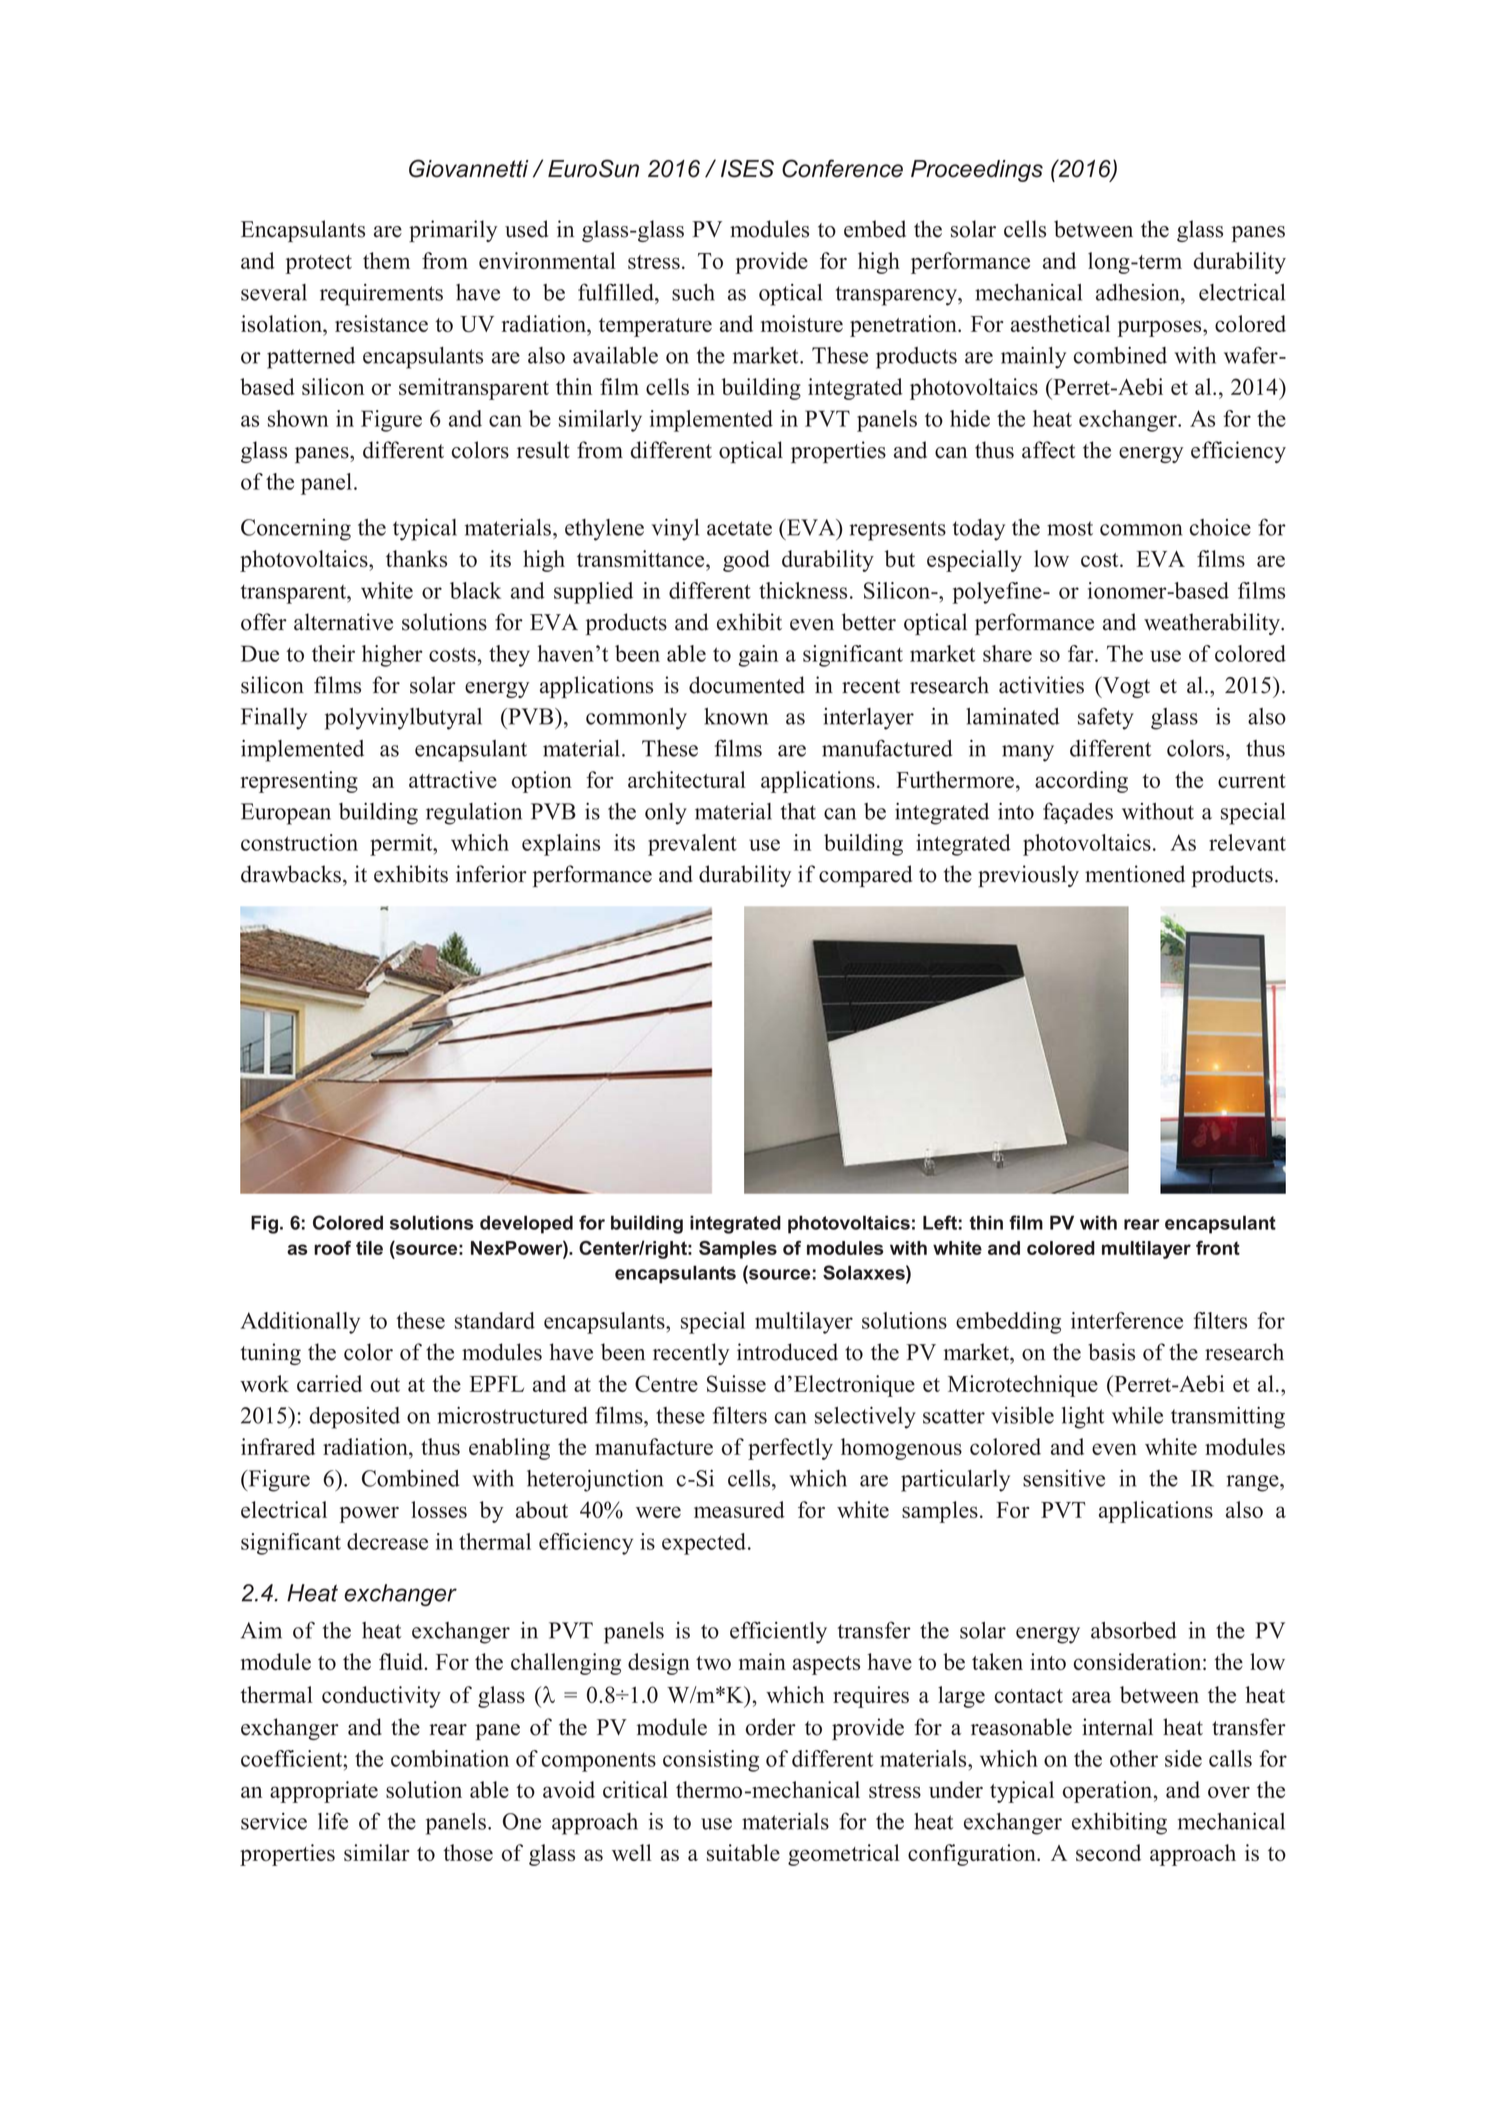  I want to click on compared, so click(865, 876).
